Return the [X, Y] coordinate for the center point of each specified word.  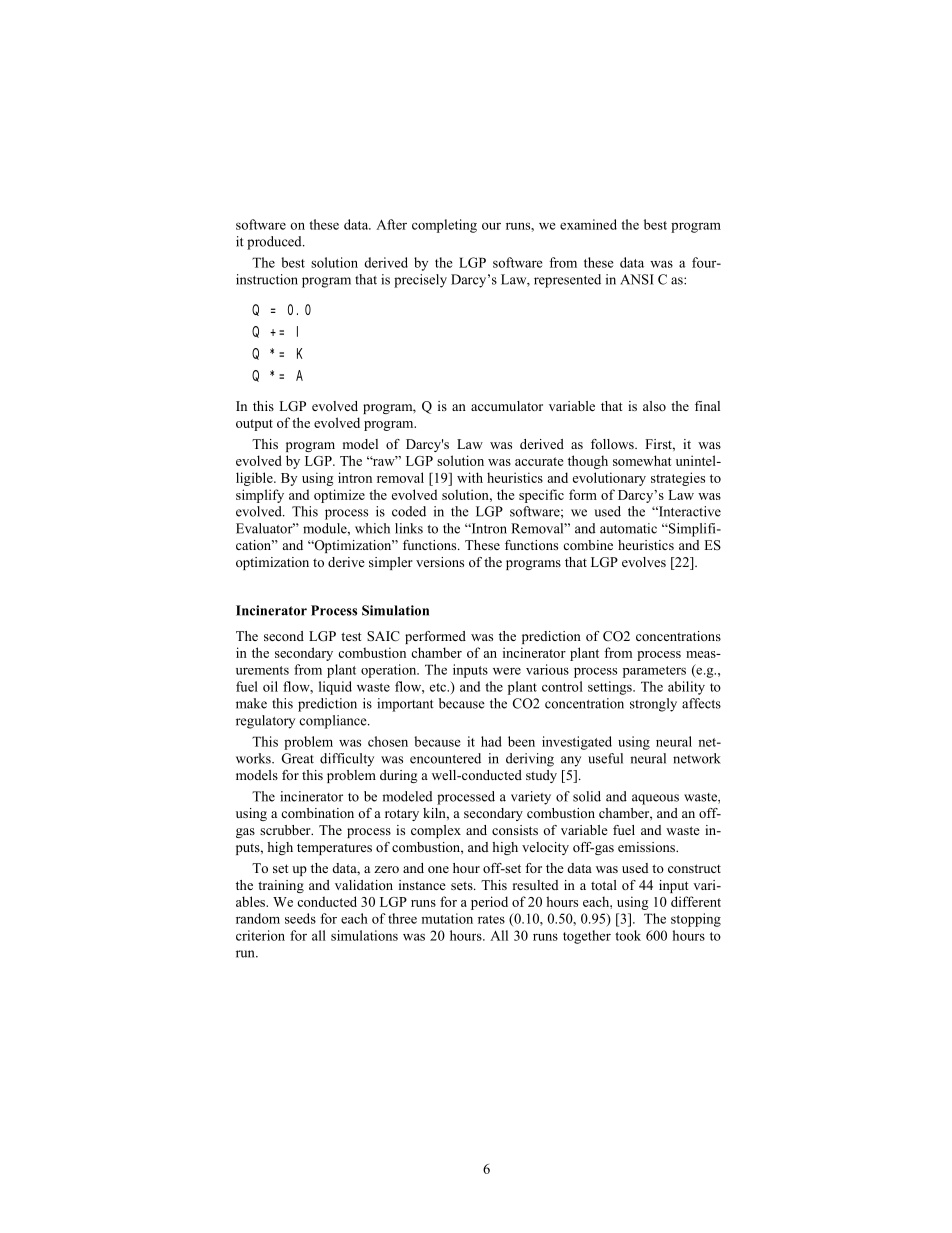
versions [440, 562]
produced [275, 243]
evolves [644, 562]
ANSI [637, 279]
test [351, 636]
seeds [300, 918]
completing [444, 226]
